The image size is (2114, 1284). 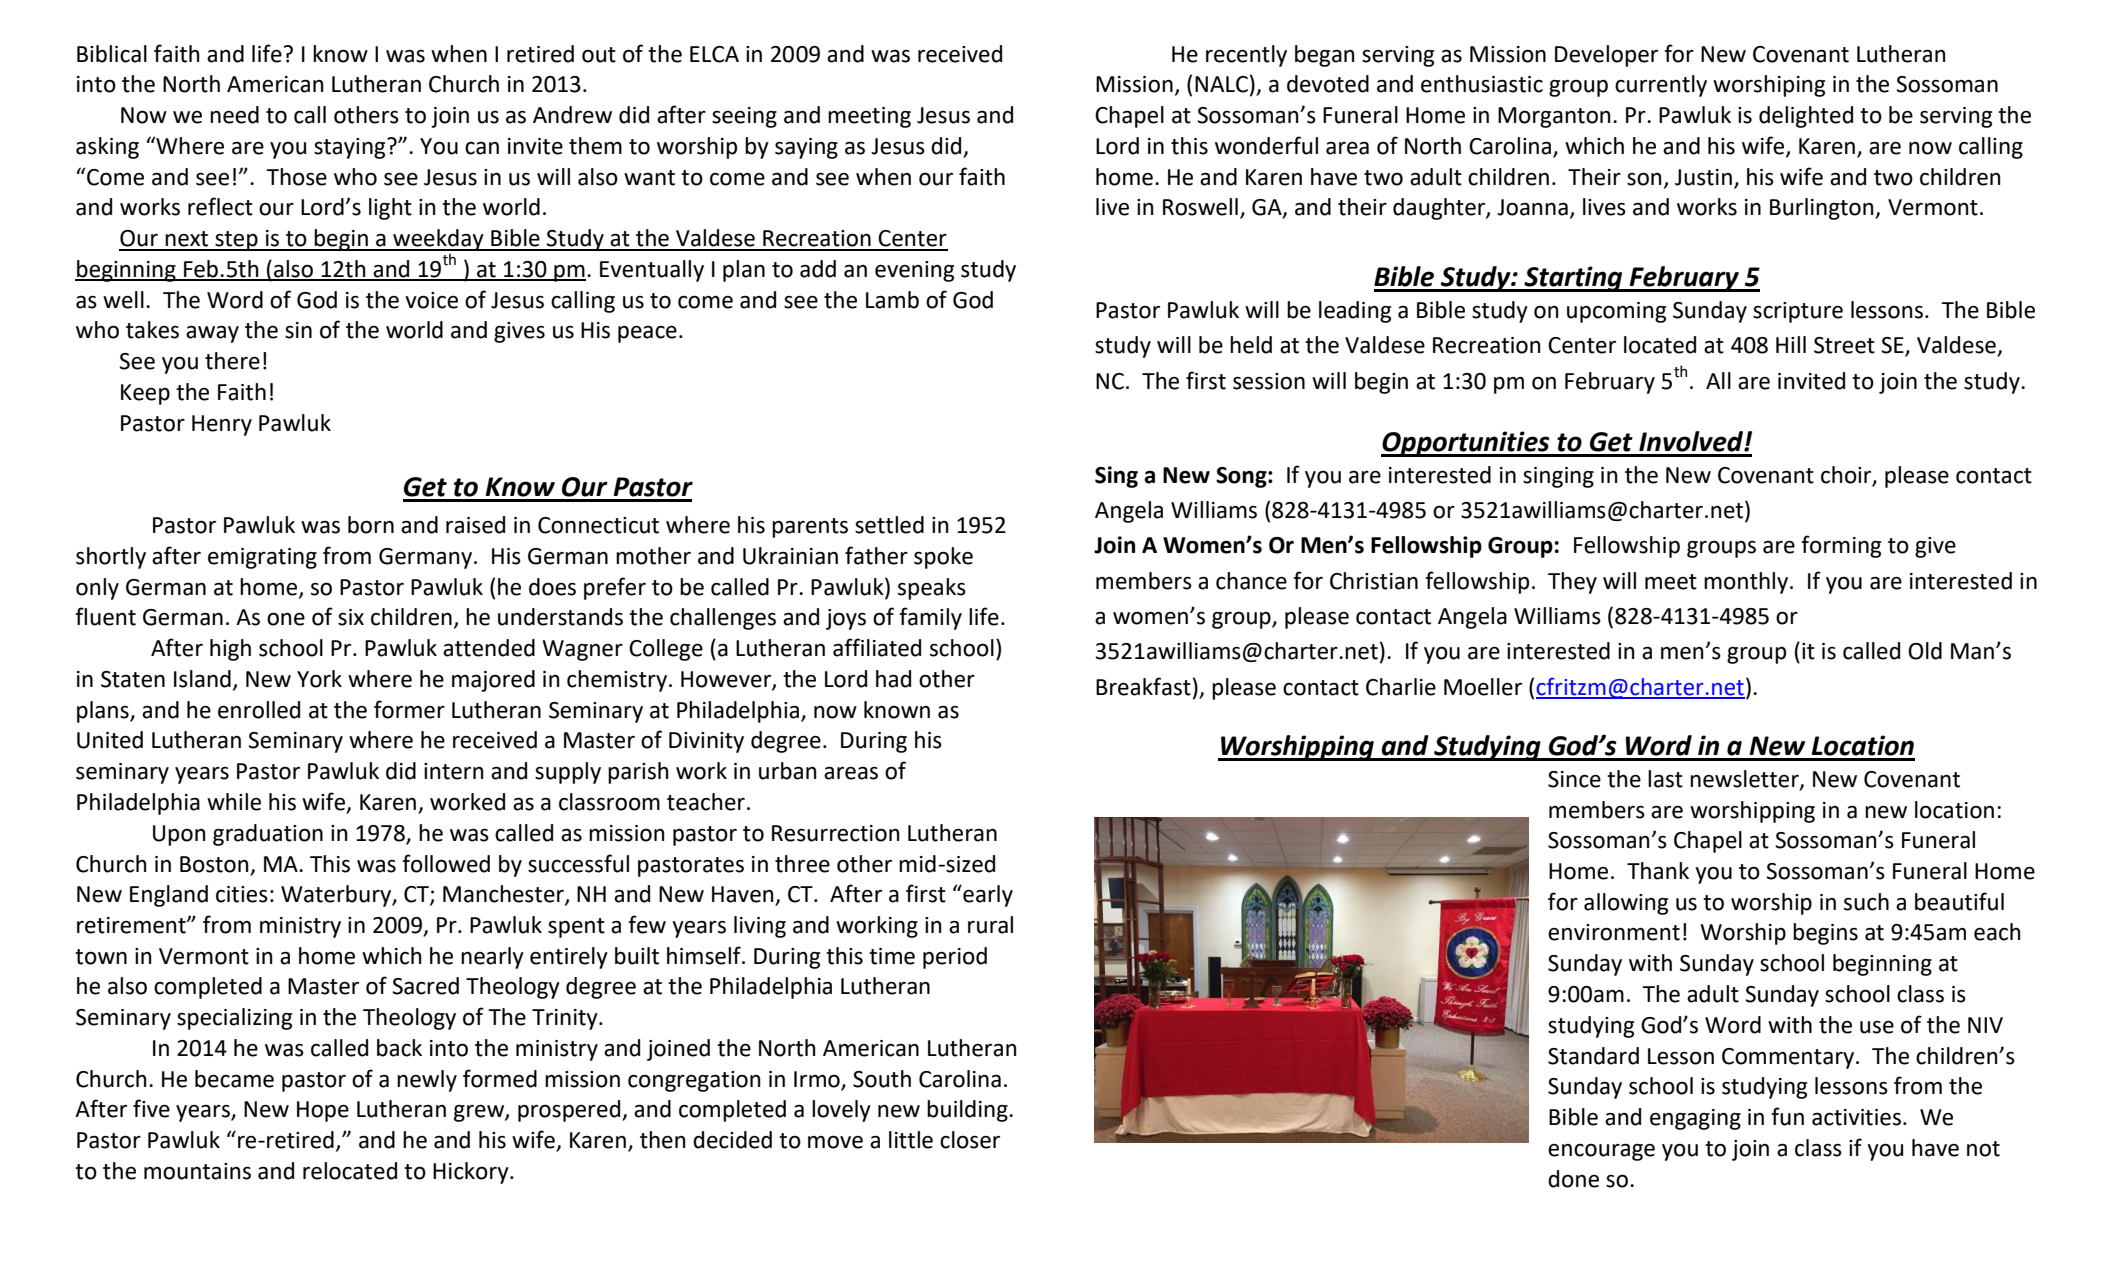 I want to click on rural, so click(x=990, y=925).
